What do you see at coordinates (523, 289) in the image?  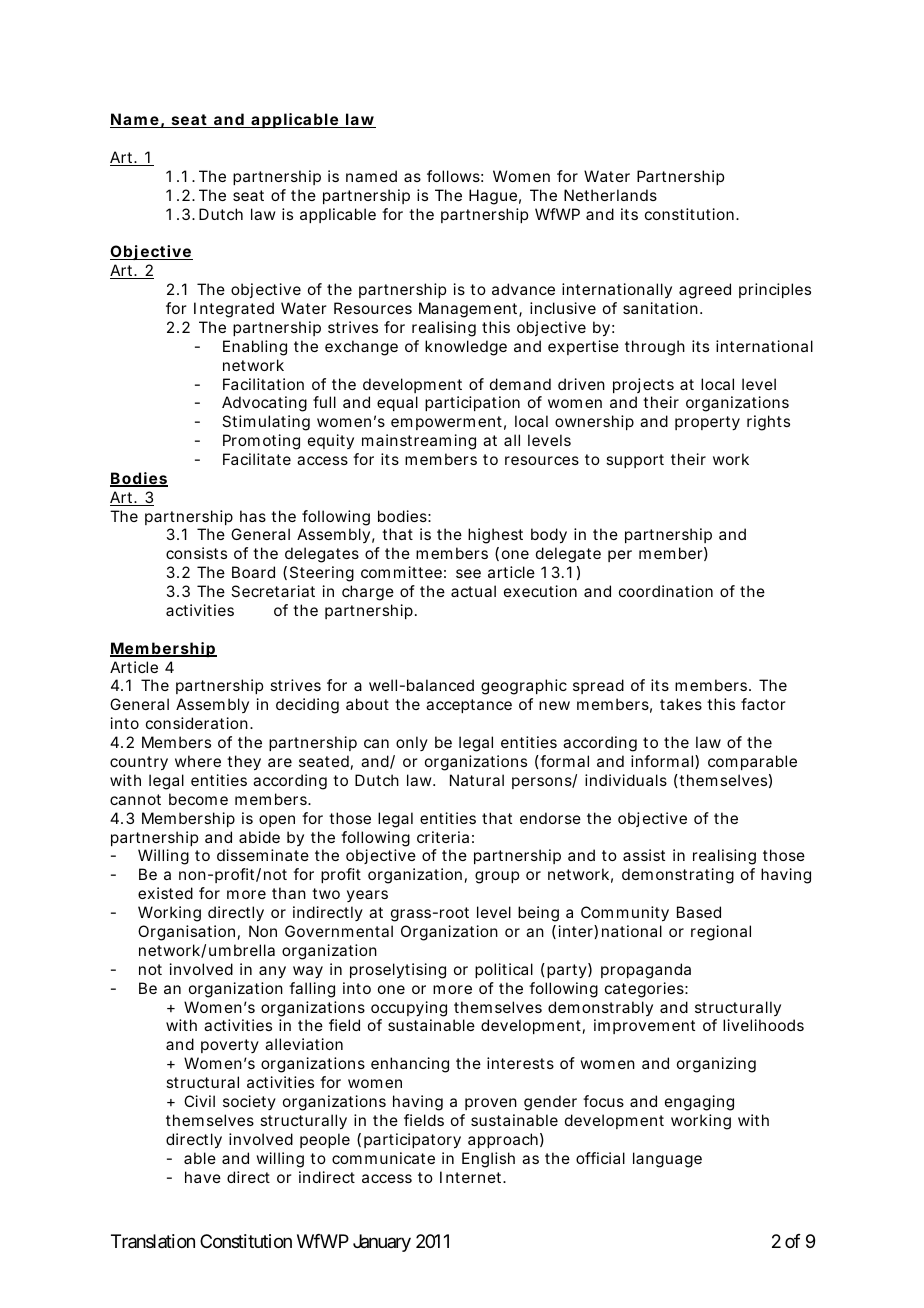 I see `advance` at bounding box center [523, 289].
